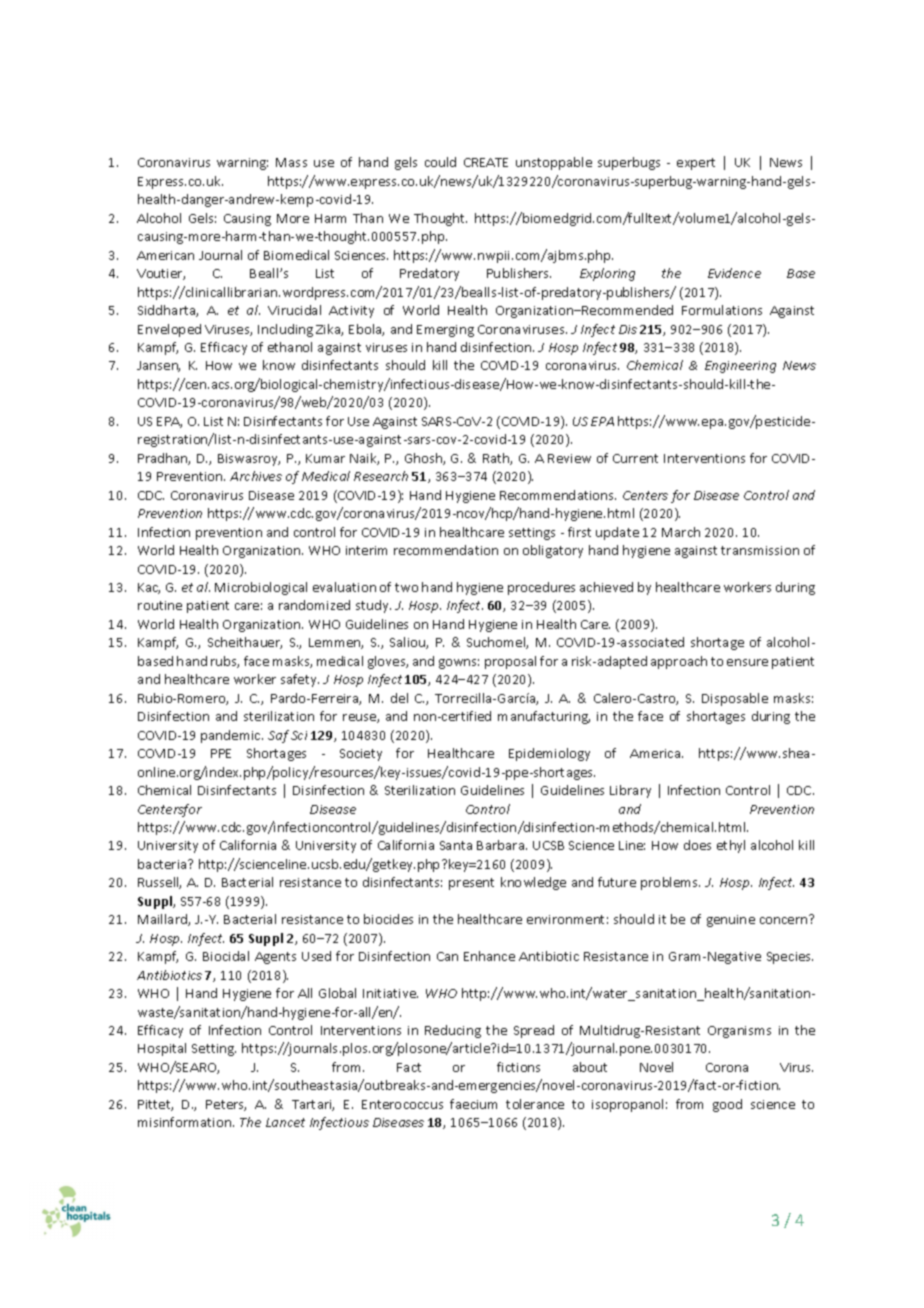 The width and height of the screenshot is (924, 1308). What do you see at coordinates (184, 1122) in the screenshot?
I see `misinformation` at bounding box center [184, 1122].
